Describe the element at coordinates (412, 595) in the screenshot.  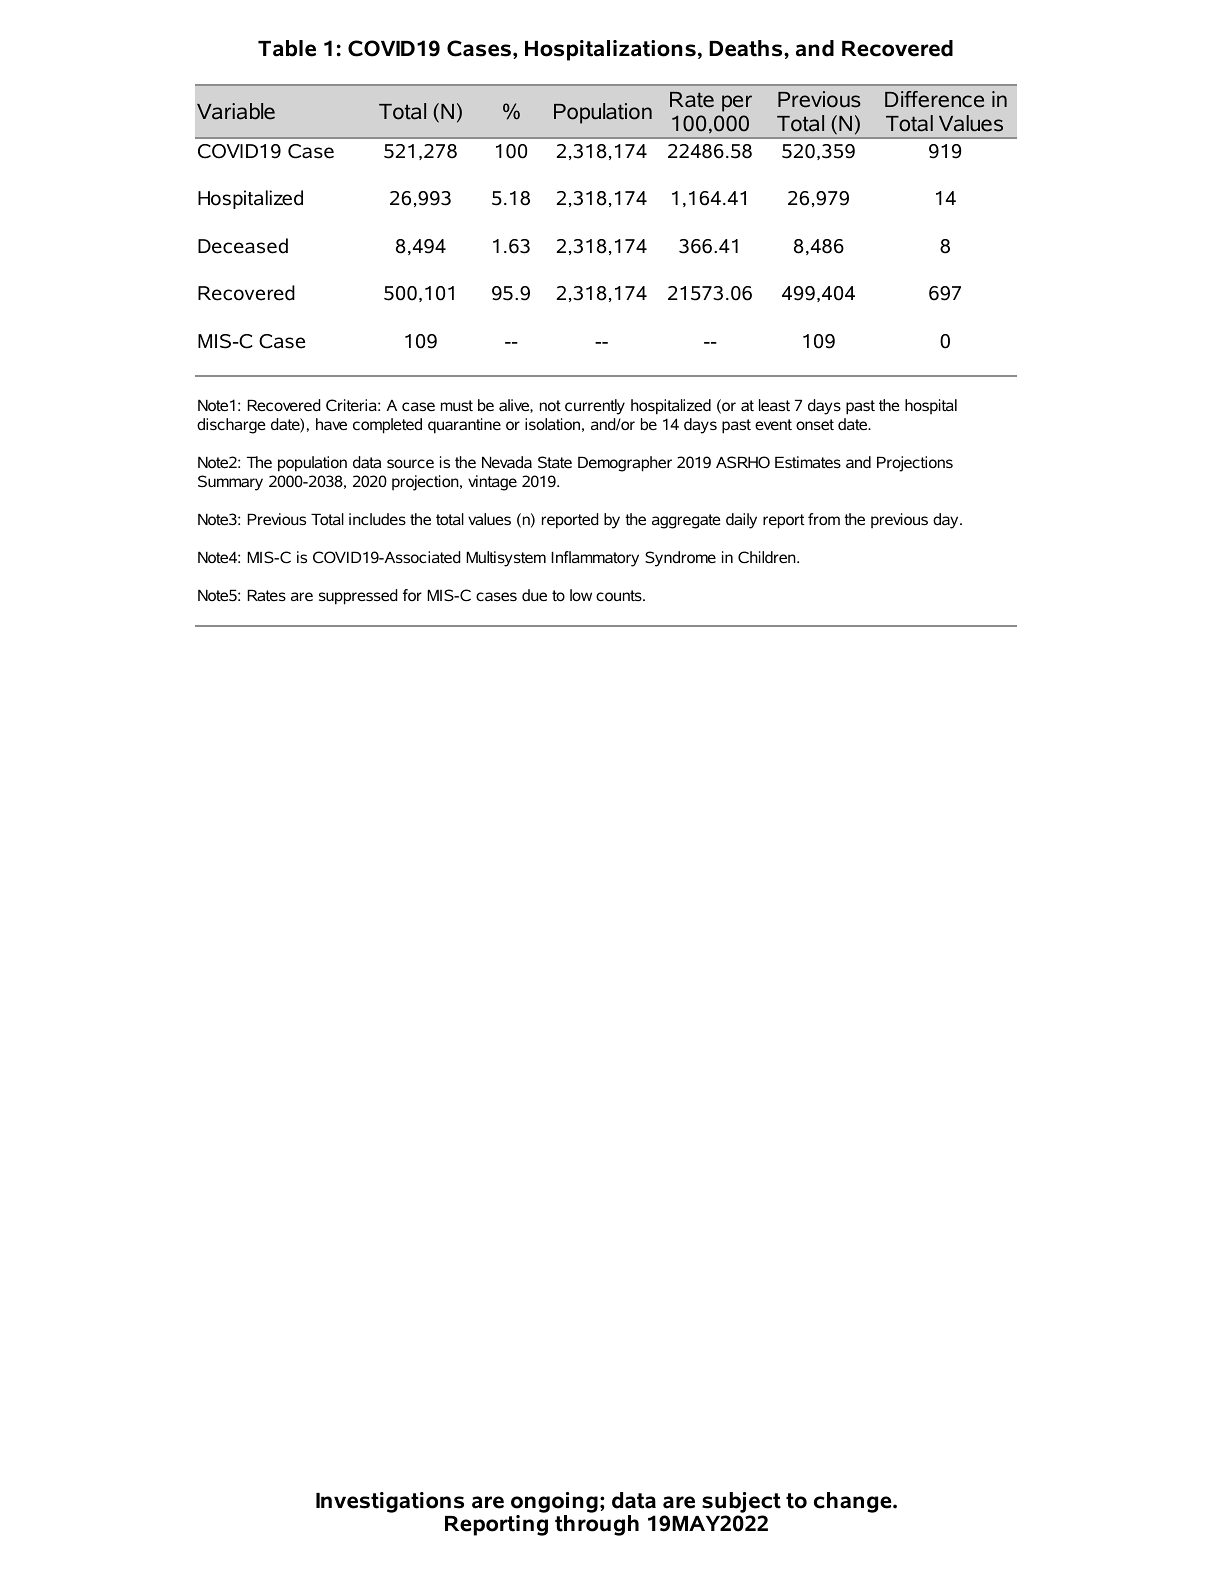
I see `for` at that location.
